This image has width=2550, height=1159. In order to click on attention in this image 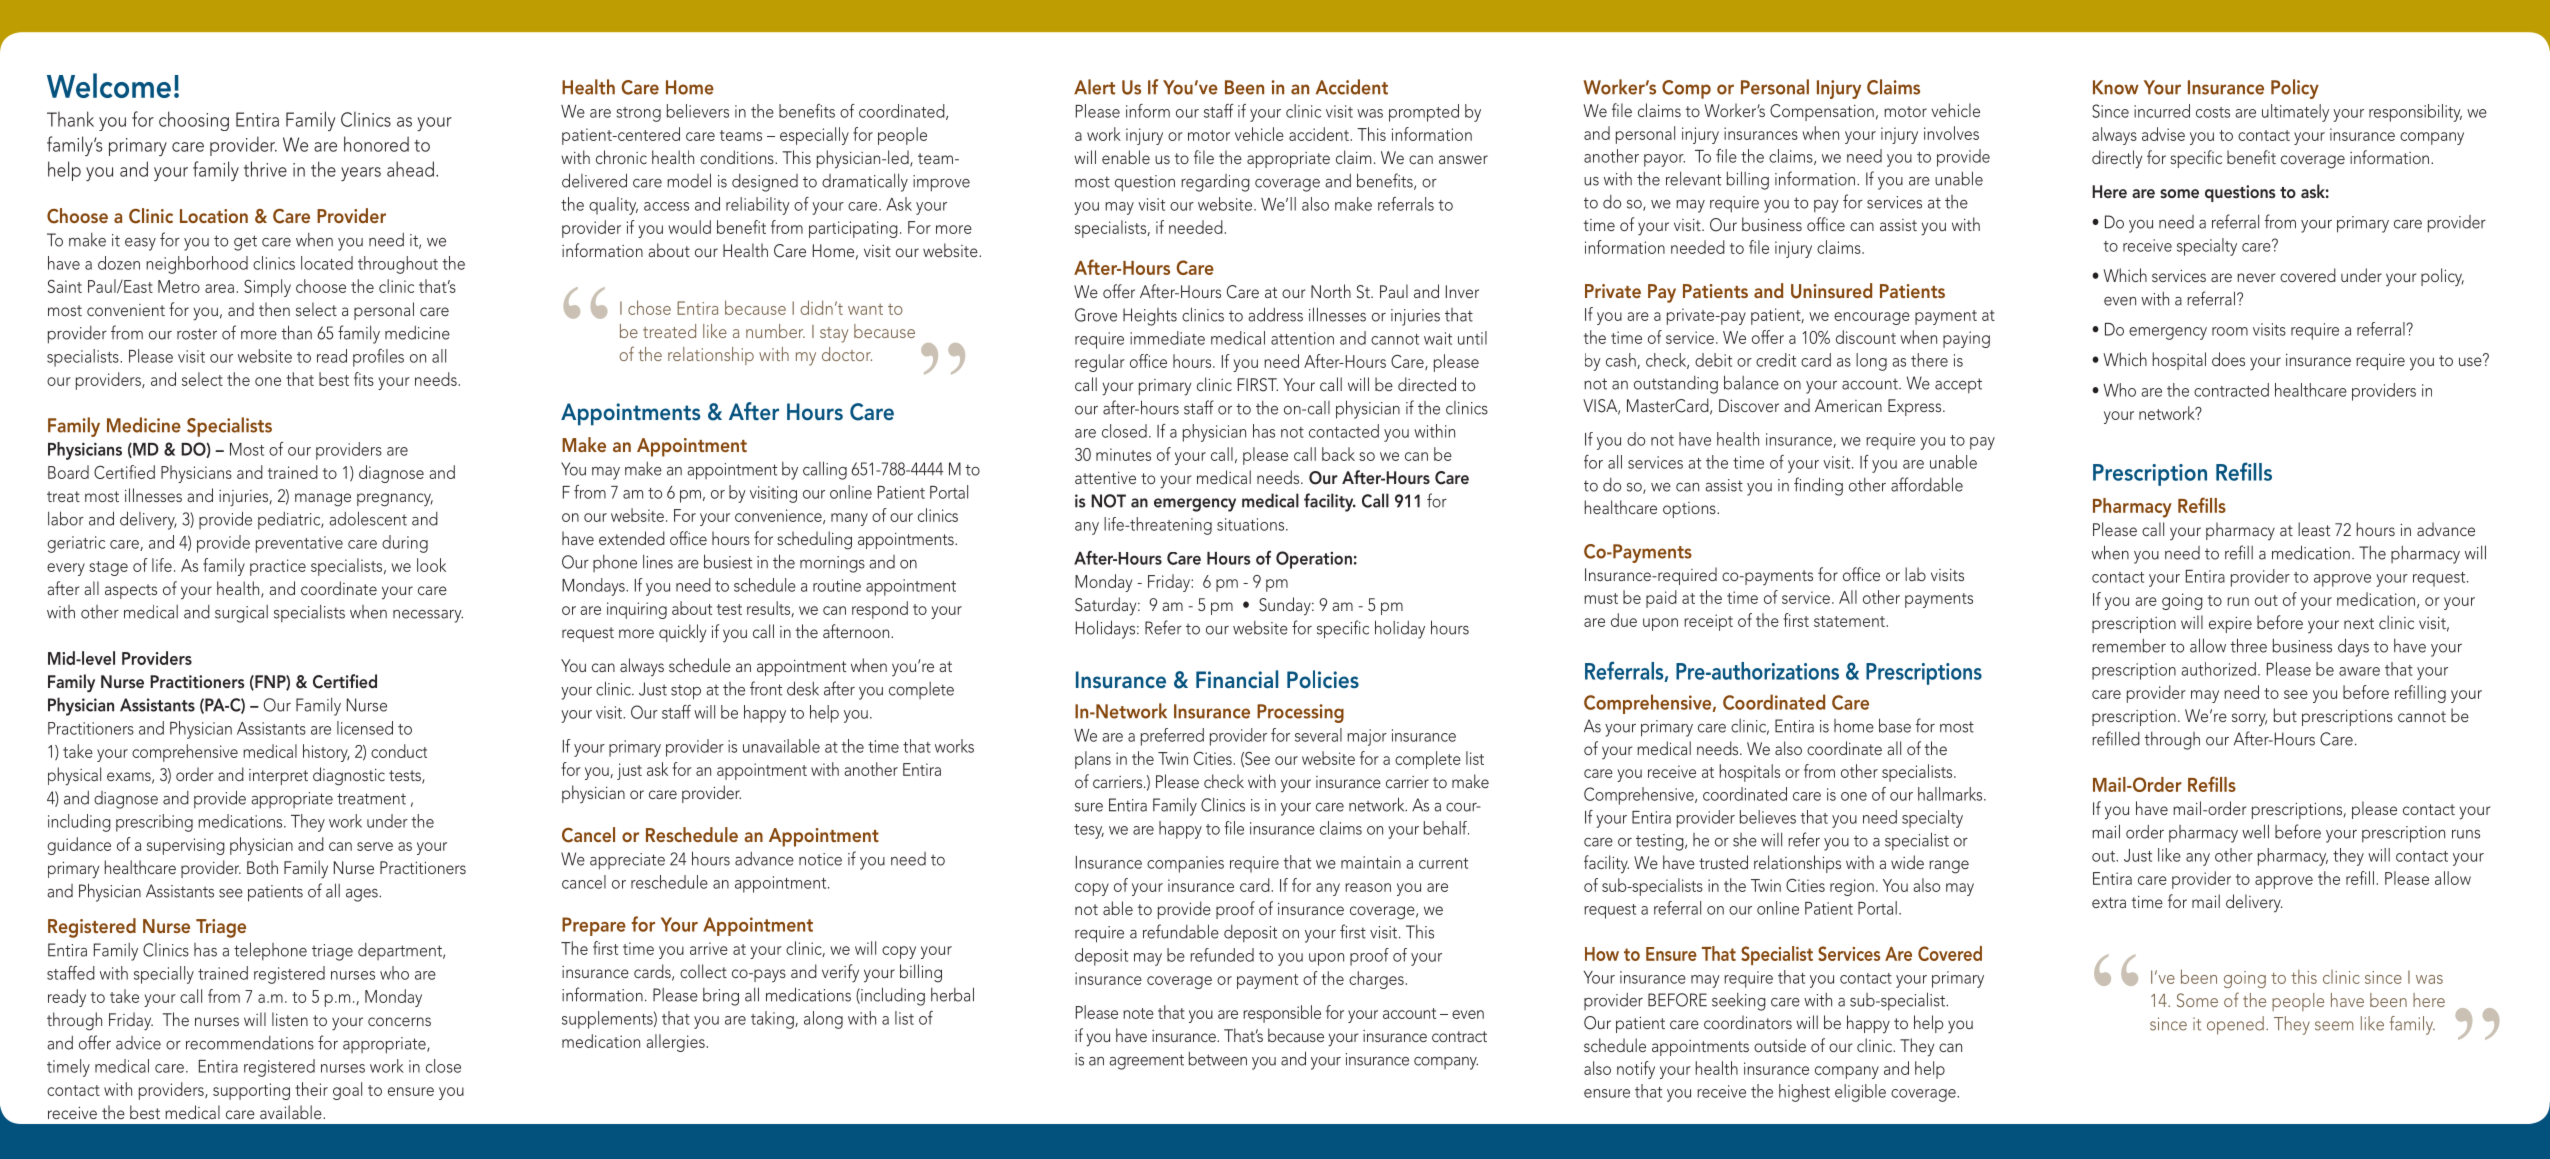, I will do `click(1302, 338)`.
